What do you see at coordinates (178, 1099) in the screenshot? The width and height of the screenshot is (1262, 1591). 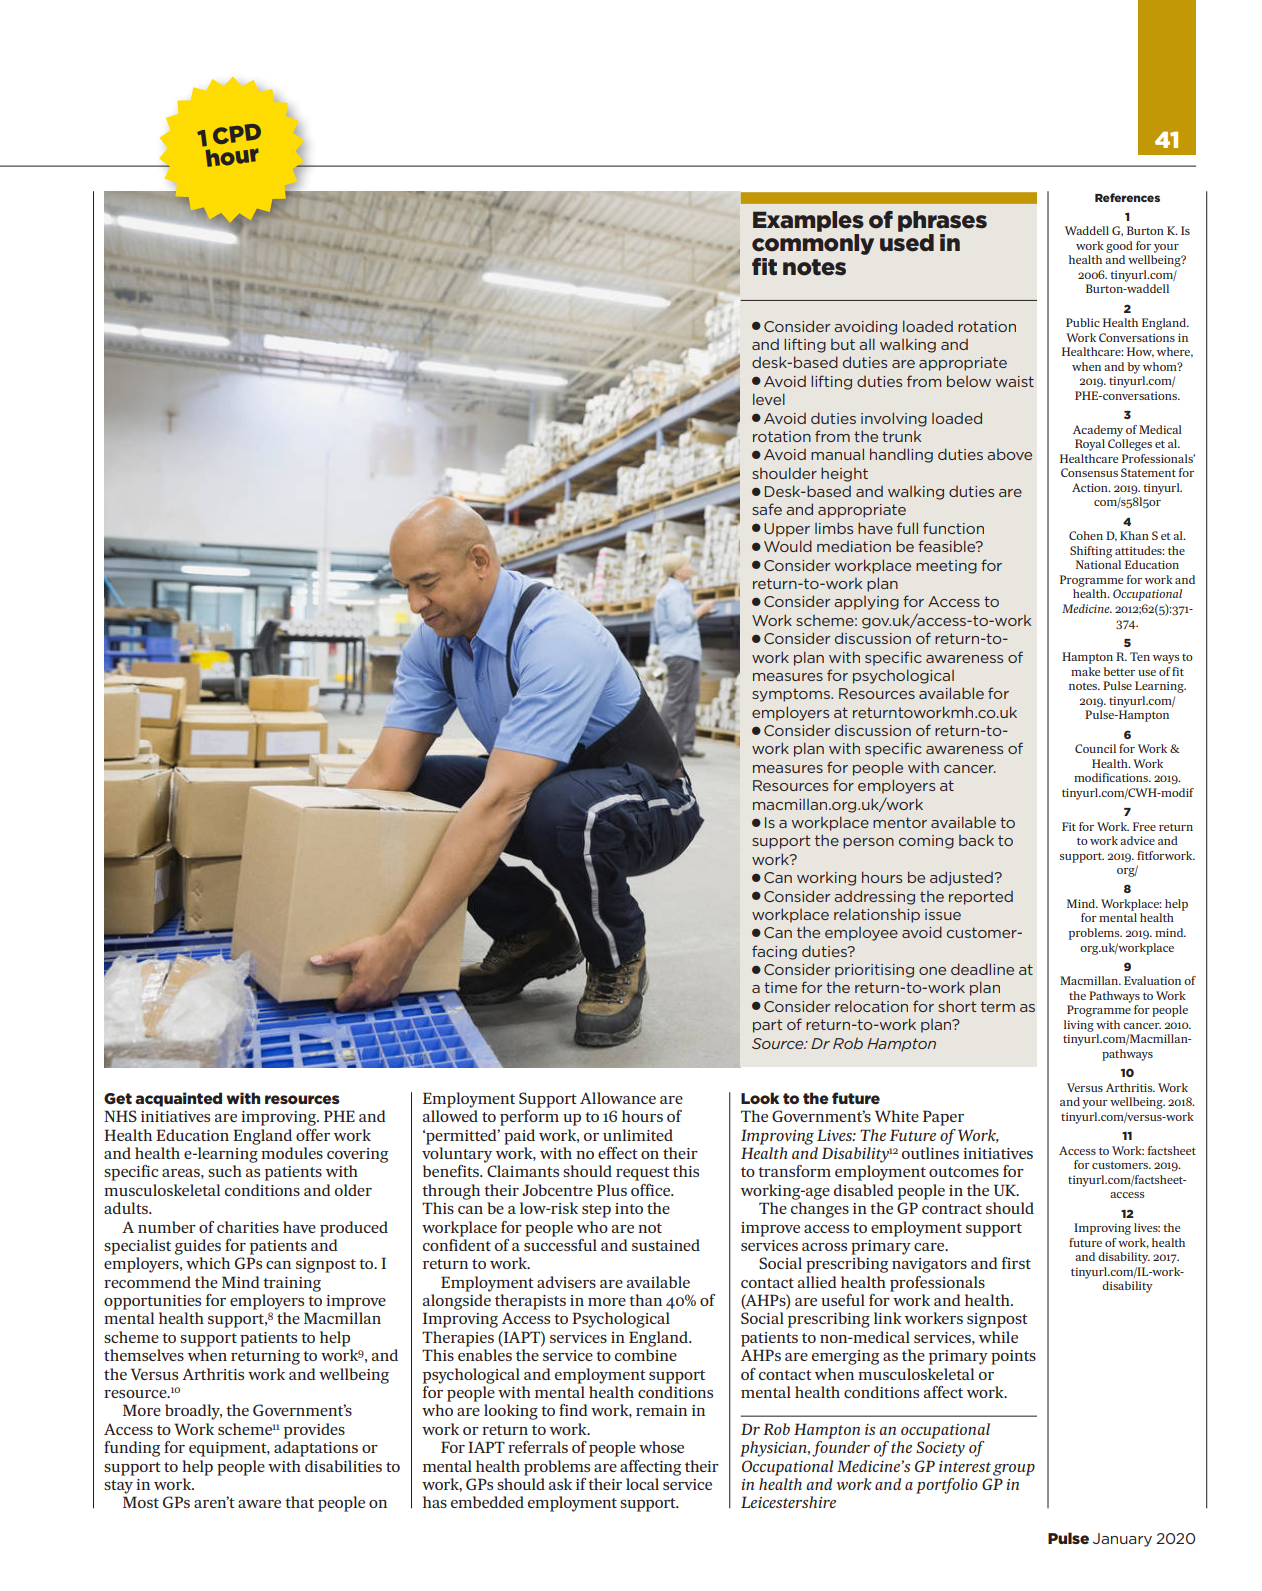 I see `acquainted` at bounding box center [178, 1099].
